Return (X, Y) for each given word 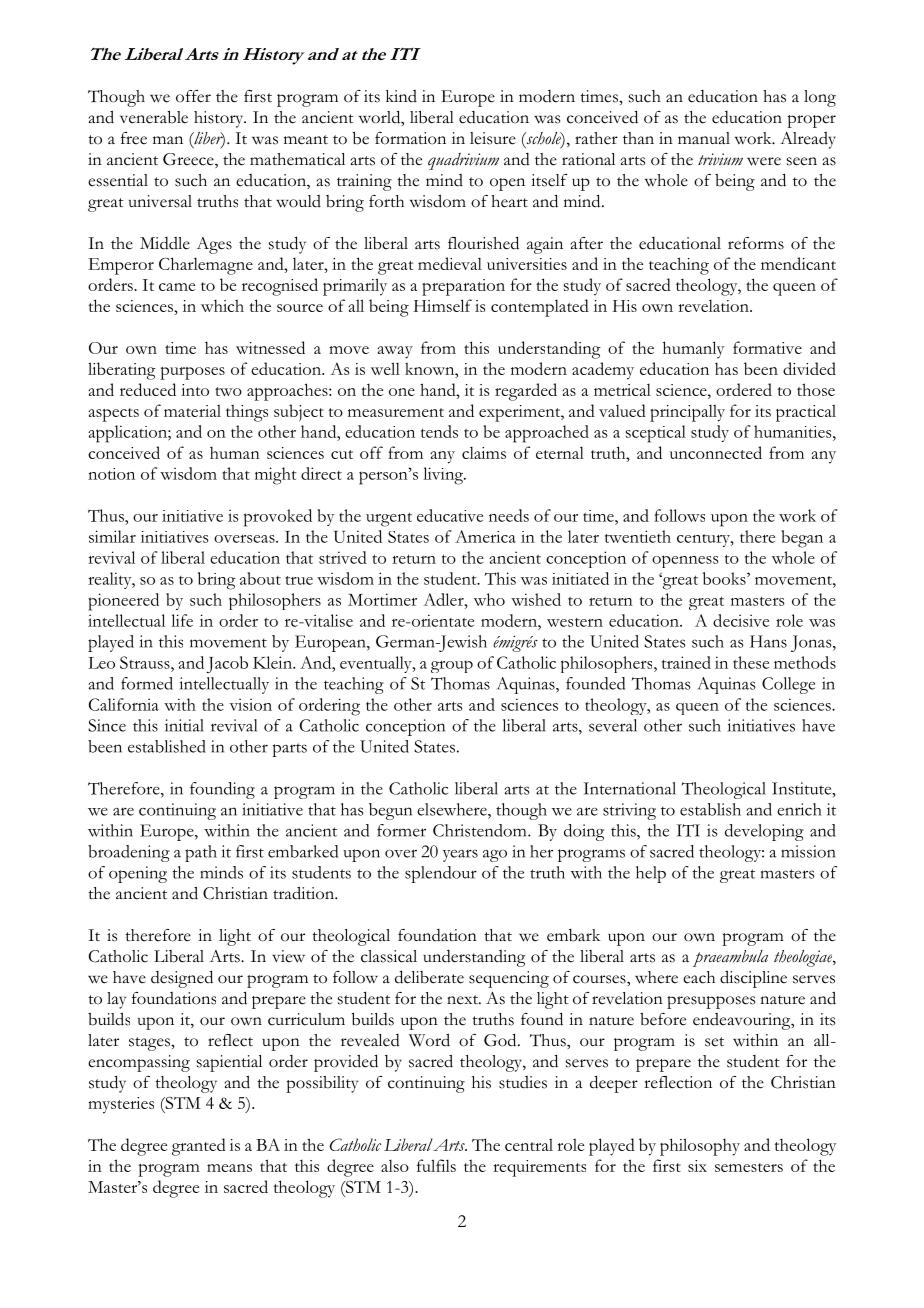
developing (764, 832)
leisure (493, 138)
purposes (192, 373)
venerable (154, 117)
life (182, 620)
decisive (741, 620)
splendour (441, 874)
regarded (526, 392)
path (201, 853)
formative (767, 347)
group (452, 666)
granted (199, 1147)
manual (704, 138)
